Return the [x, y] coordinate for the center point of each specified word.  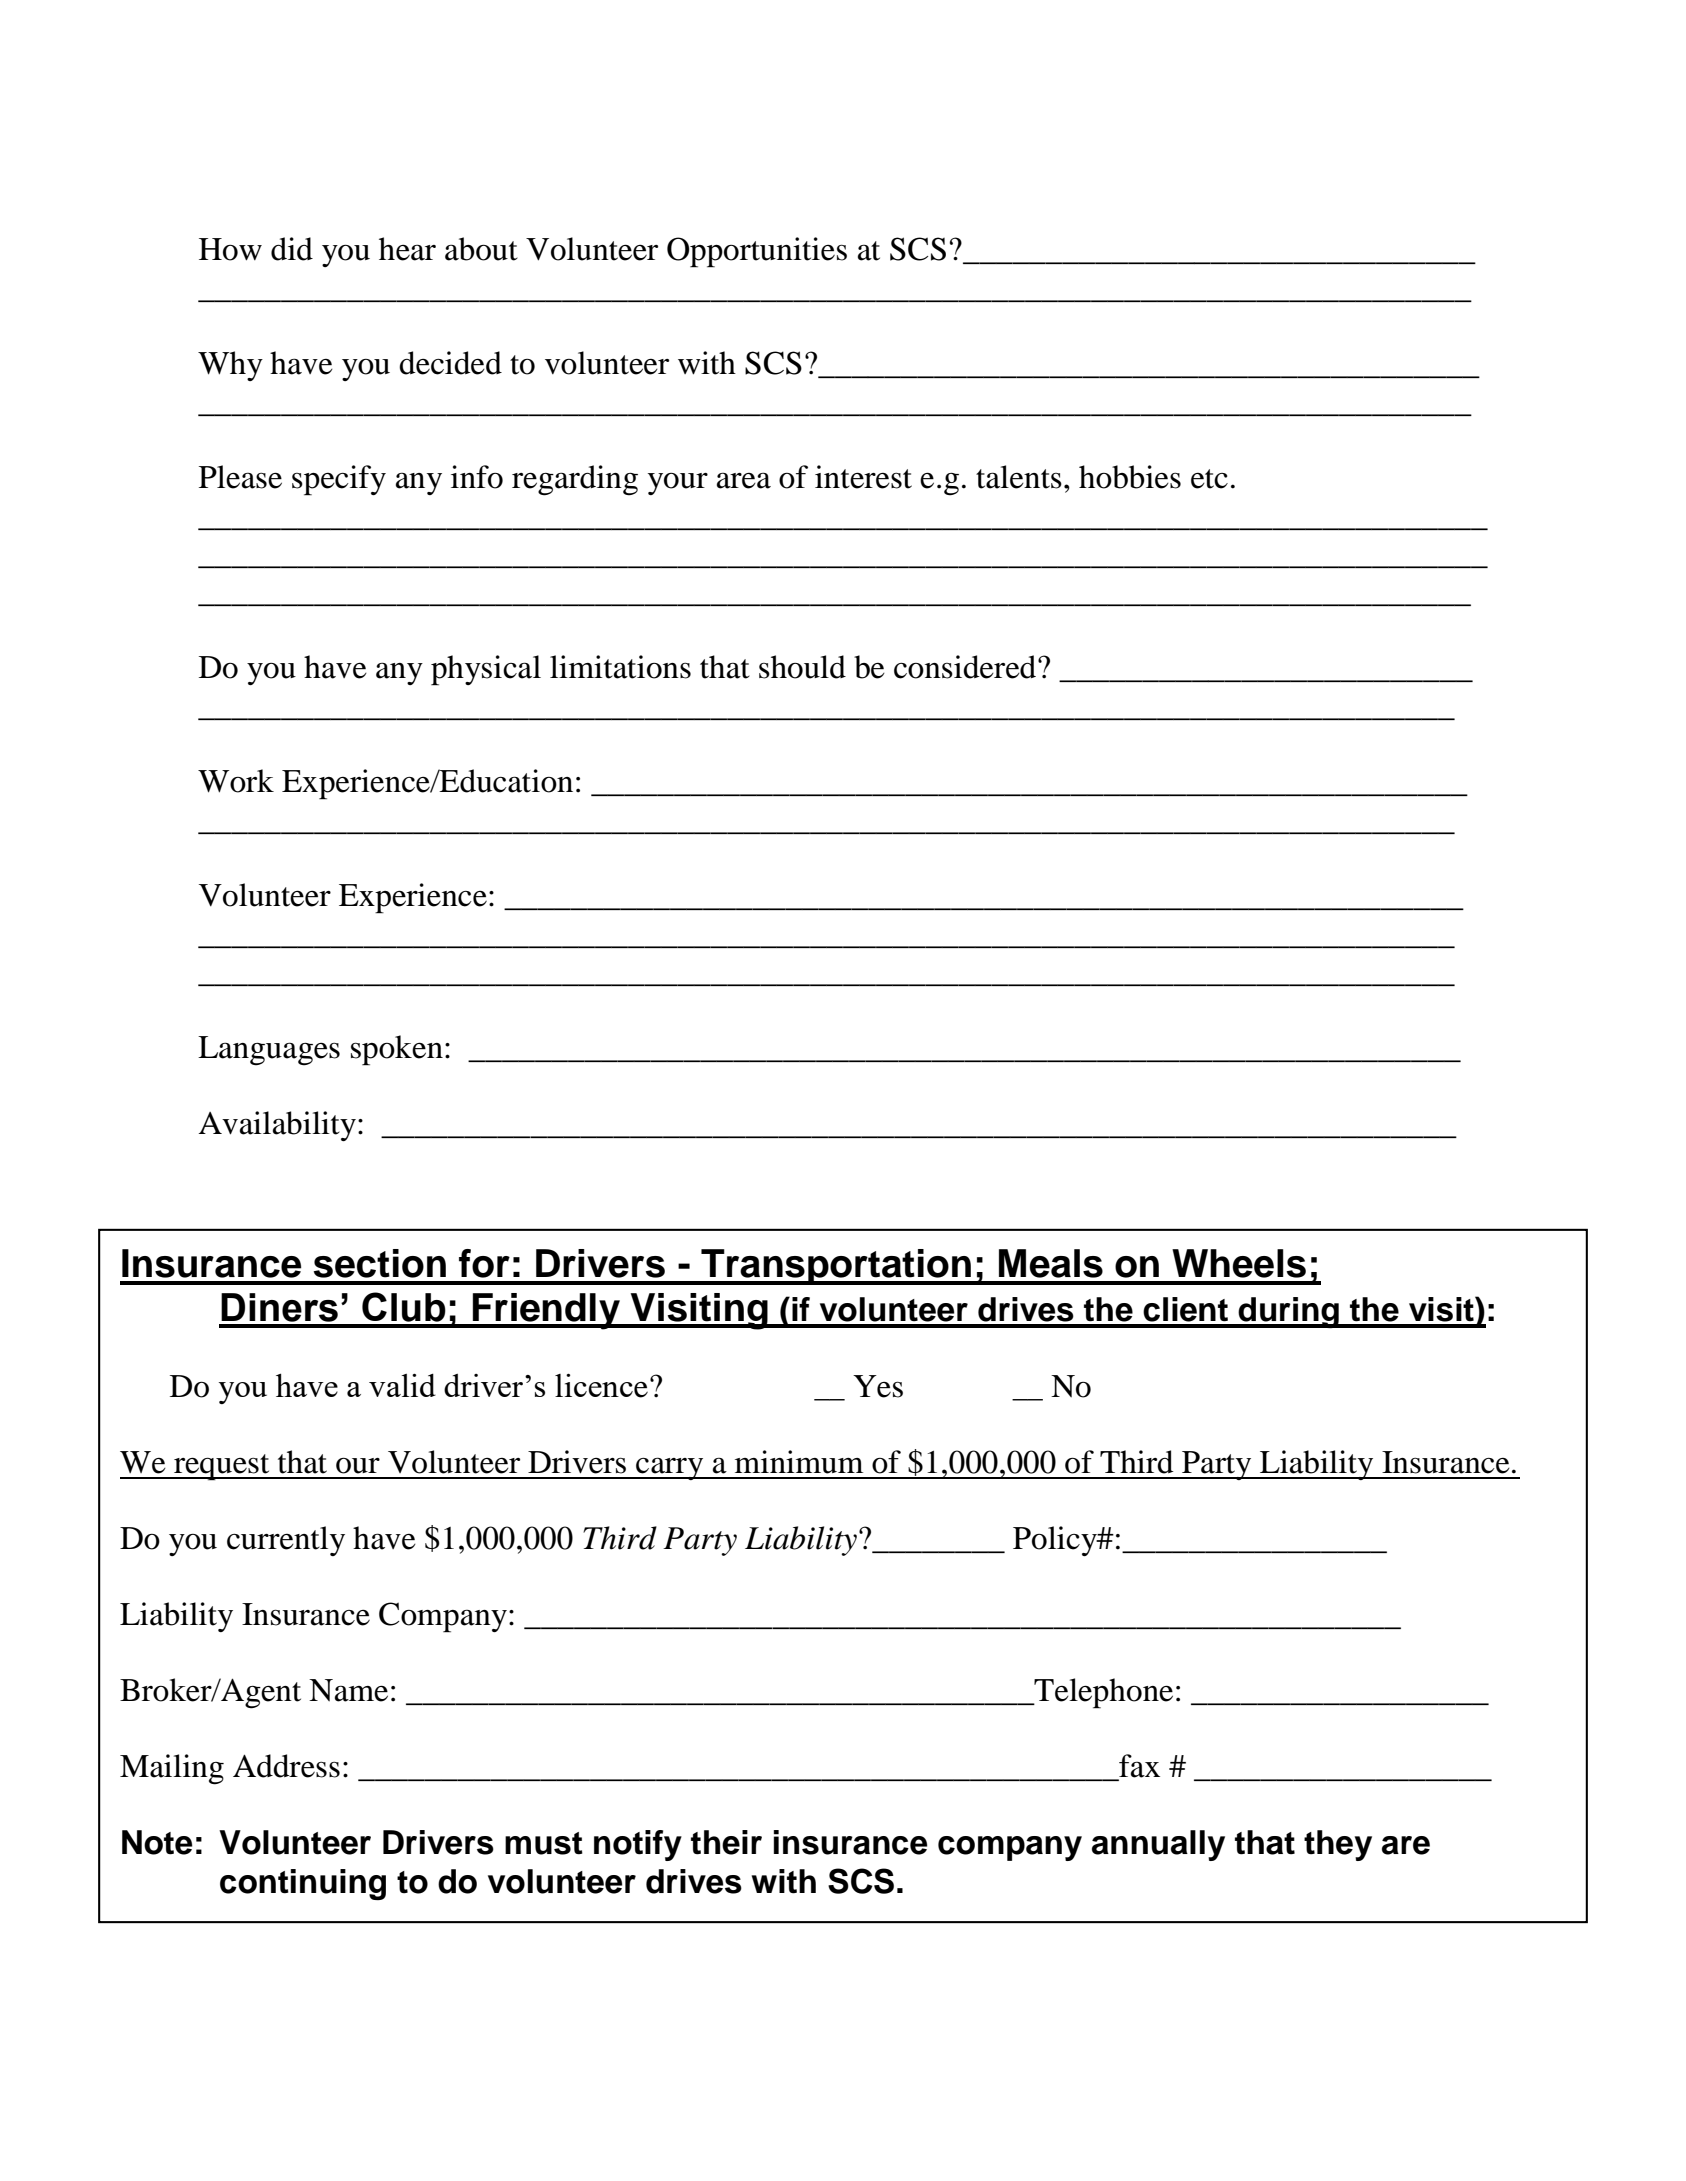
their [726, 1842]
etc [1209, 479]
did [292, 249]
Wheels [1239, 1263]
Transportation [836, 1267]
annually [1158, 1845]
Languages [269, 1051]
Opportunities [757, 252]
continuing [303, 1884]
